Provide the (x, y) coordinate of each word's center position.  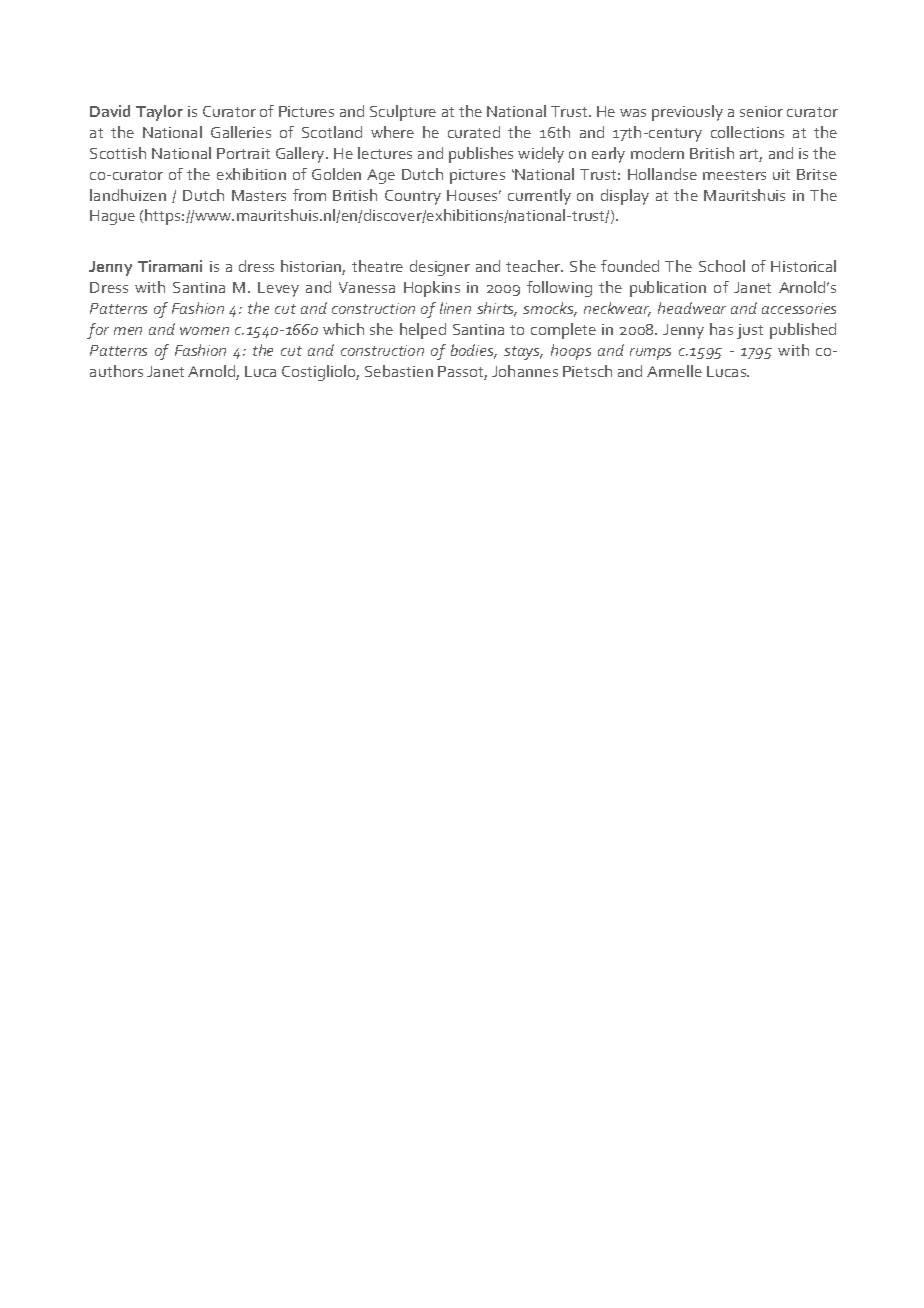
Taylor (159, 113)
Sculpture (403, 113)
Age (381, 176)
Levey (278, 289)
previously (687, 113)
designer (440, 268)
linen (455, 308)
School (722, 266)
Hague (112, 217)
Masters (259, 195)
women (204, 331)
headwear (692, 308)
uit (781, 174)
